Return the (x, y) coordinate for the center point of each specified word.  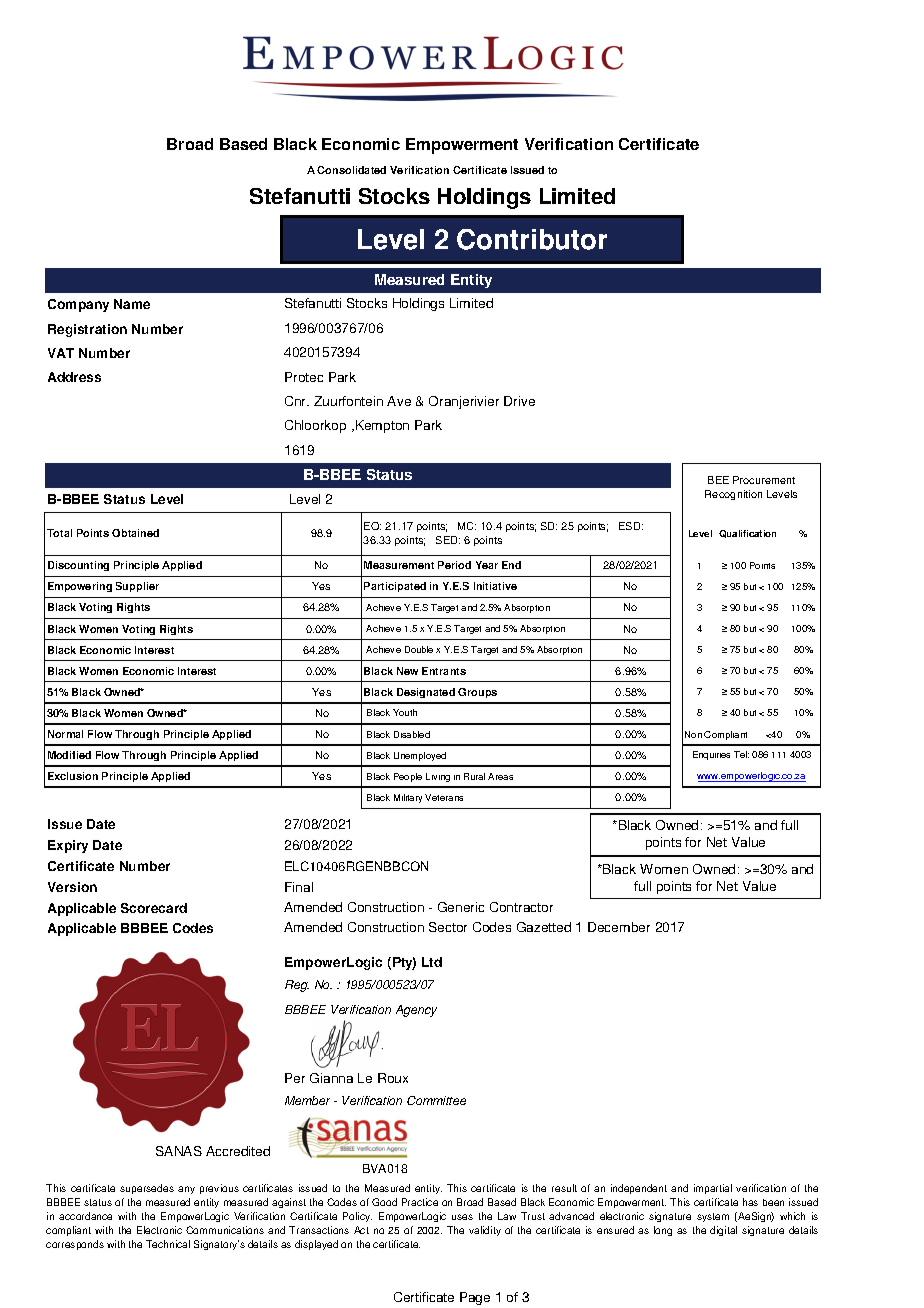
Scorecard (154, 908)
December (619, 927)
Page (475, 1298)
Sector (448, 927)
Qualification (747, 534)
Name (132, 304)
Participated (395, 587)
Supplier (137, 587)
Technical (168, 1244)
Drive (519, 401)
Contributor (532, 239)
